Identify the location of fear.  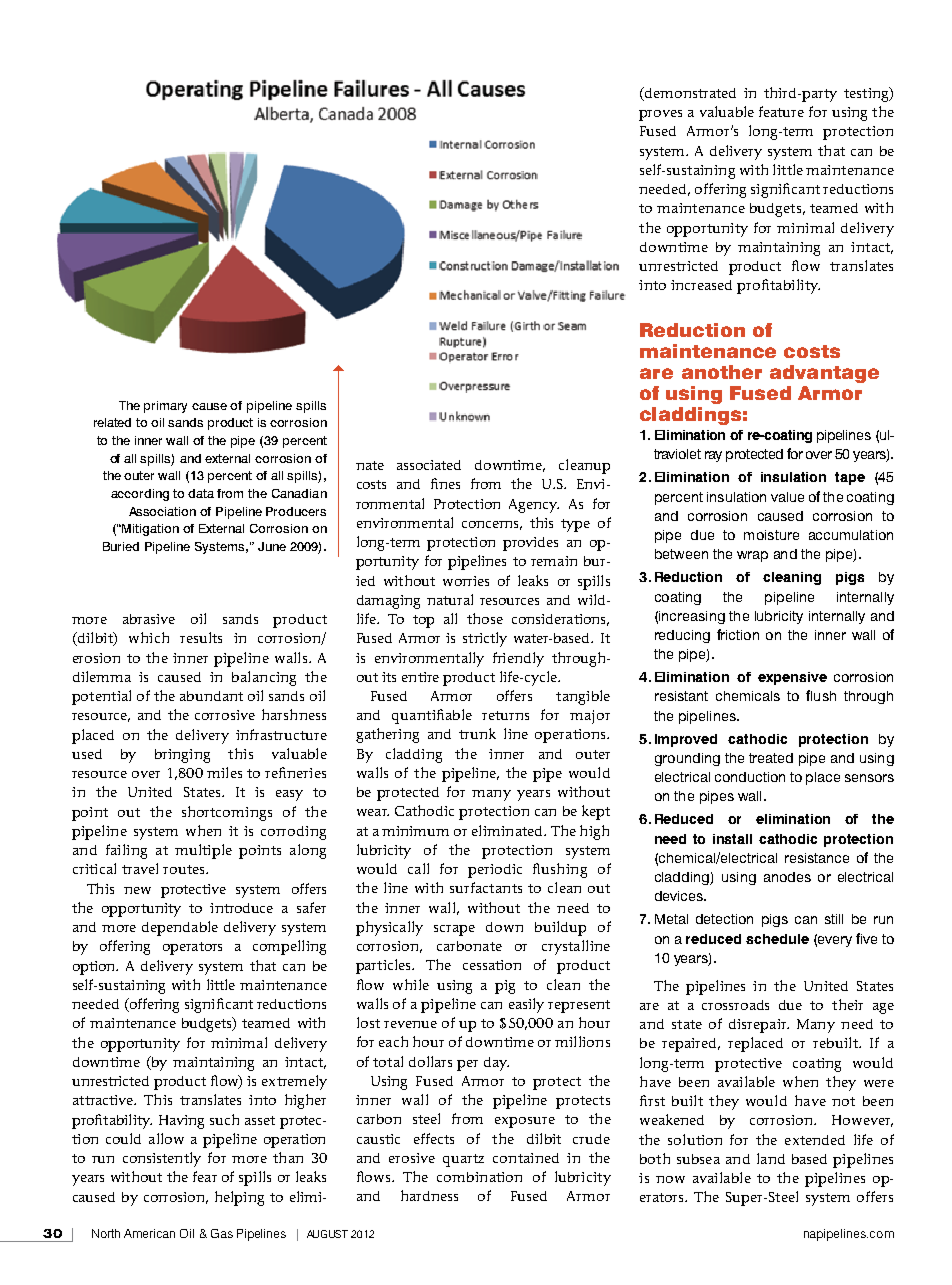
(205, 1176).
